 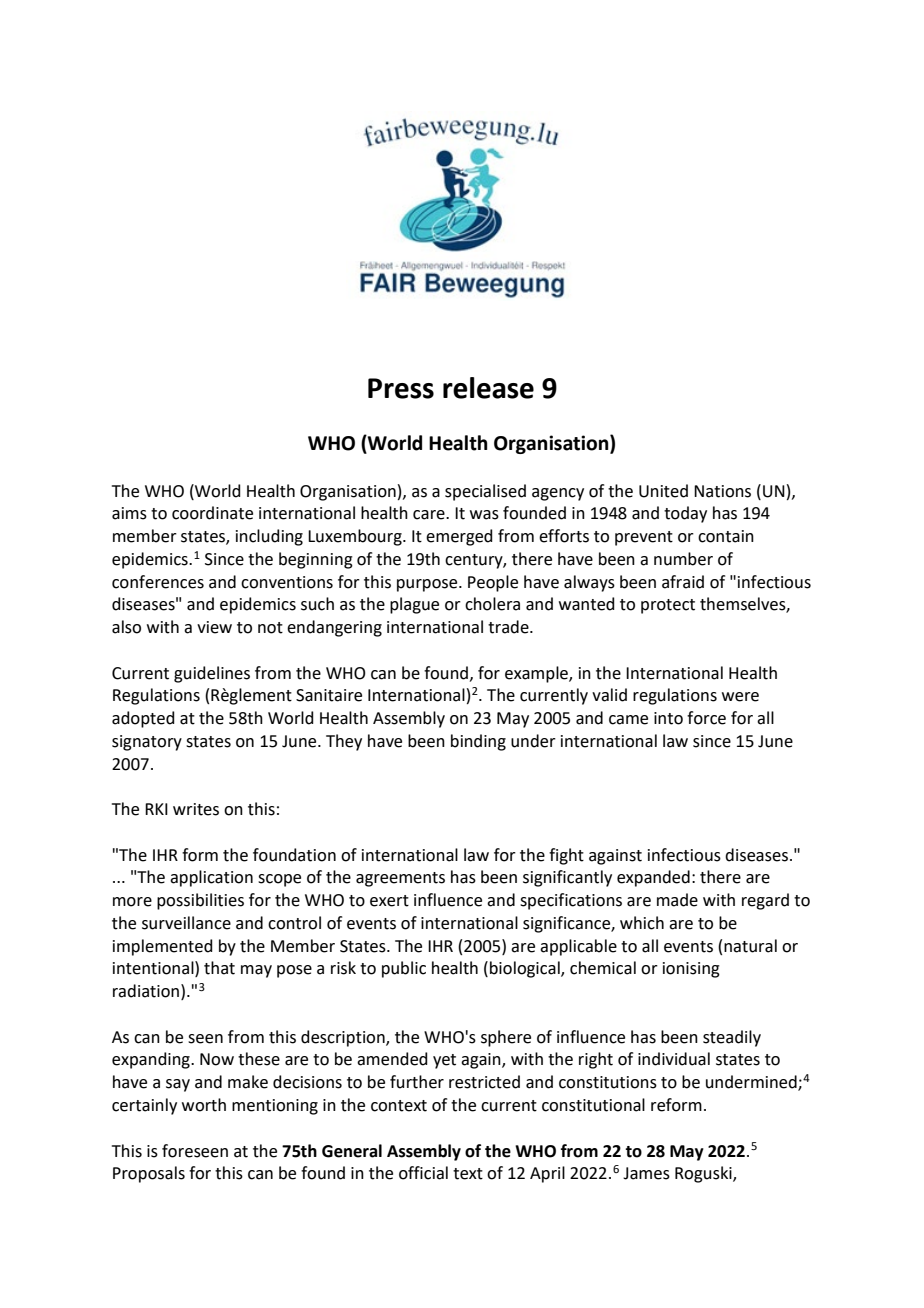 What do you see at coordinates (414, 605) in the screenshot?
I see `plague` at bounding box center [414, 605].
